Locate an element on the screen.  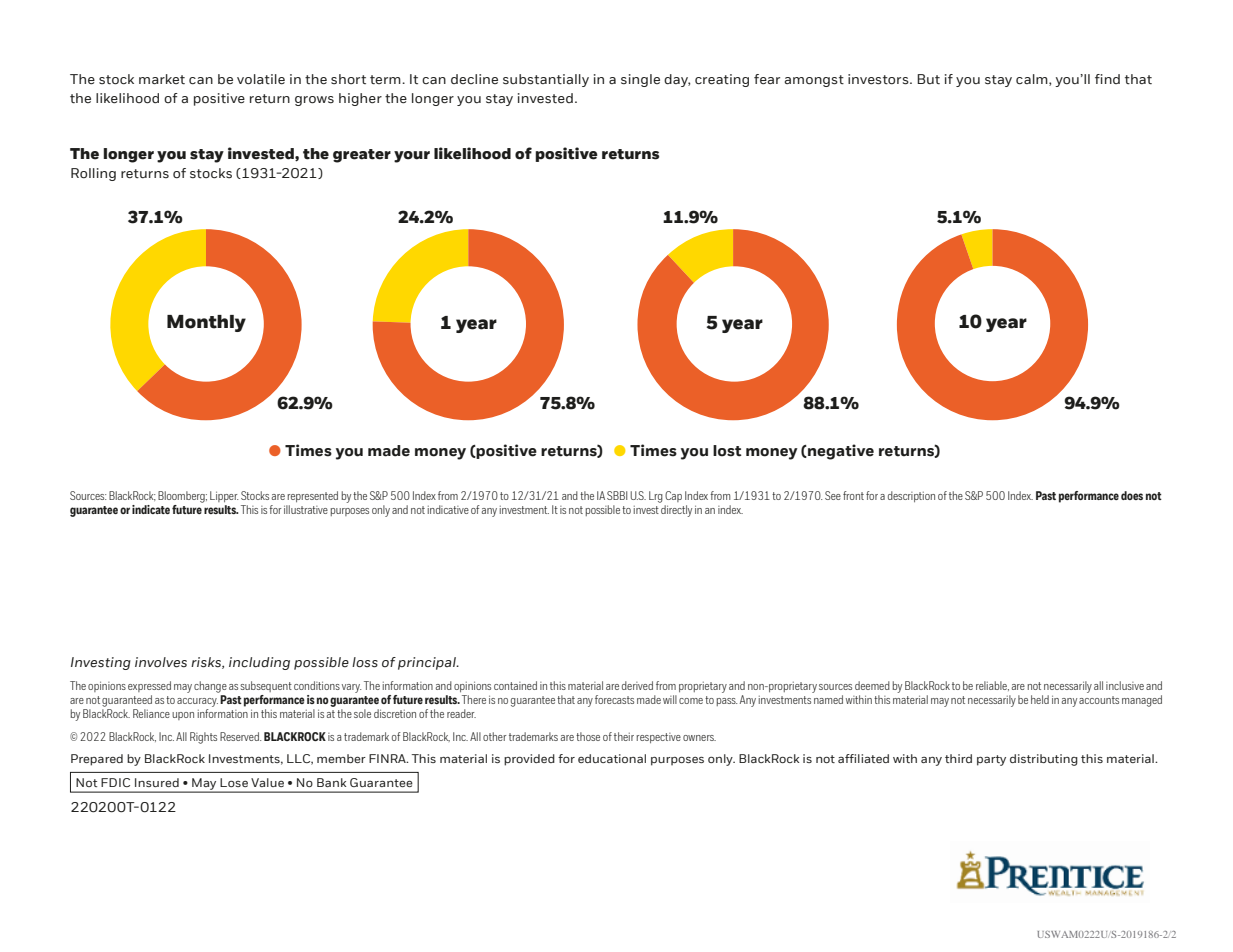
lost is located at coordinates (727, 451).
